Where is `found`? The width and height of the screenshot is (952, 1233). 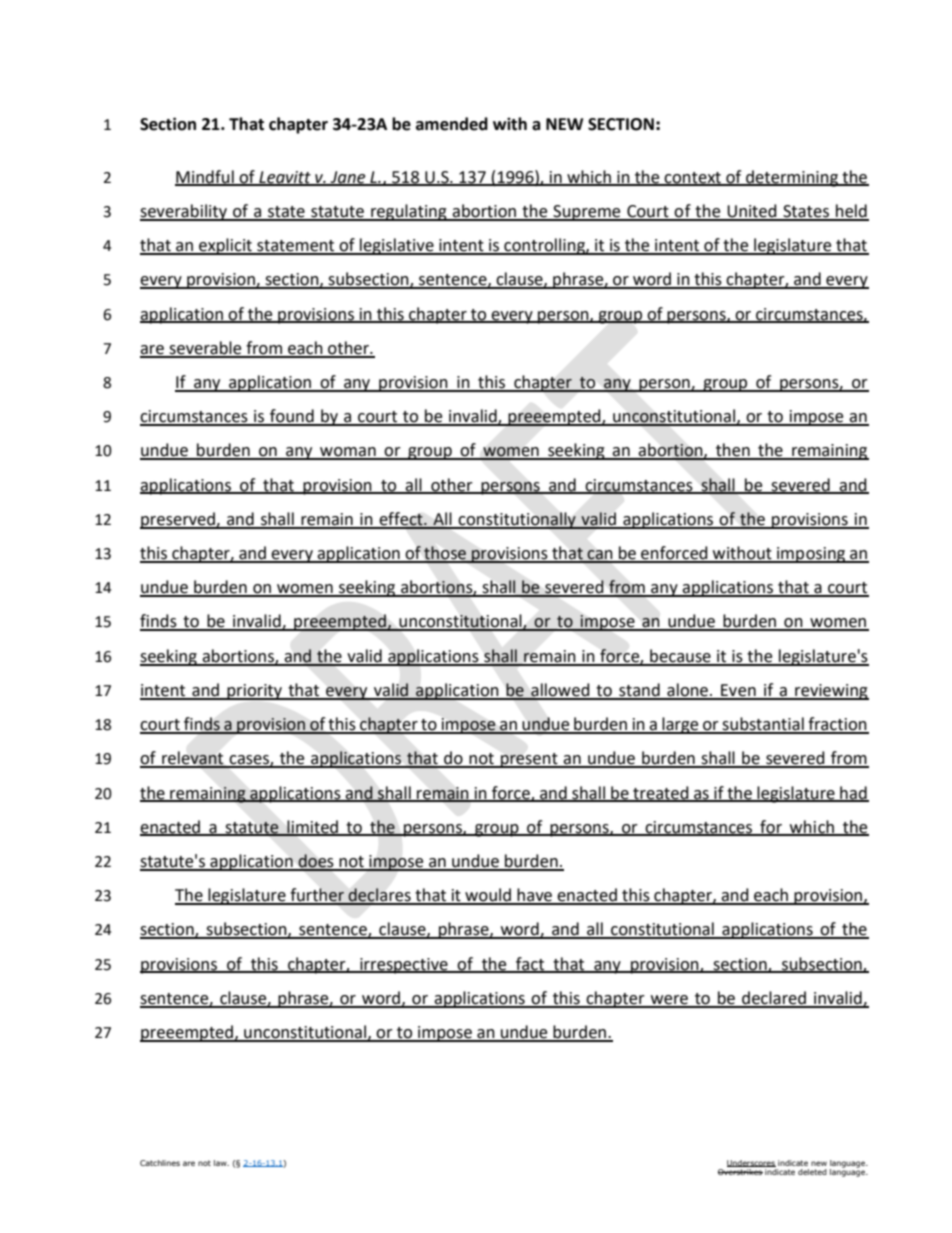
found is located at coordinates (292, 417).
